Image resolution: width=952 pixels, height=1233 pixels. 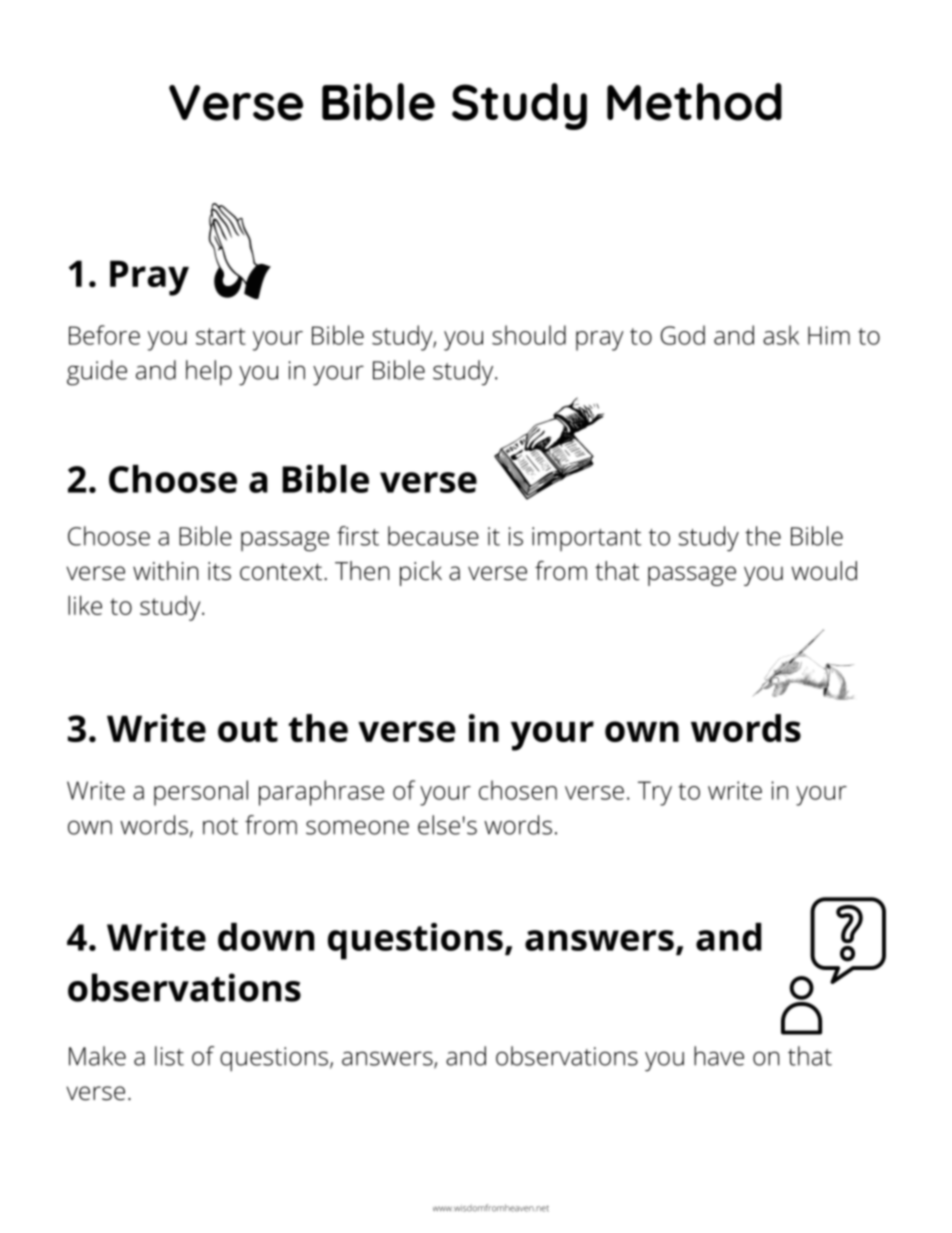 What do you see at coordinates (266, 937) in the document?
I see `down` at bounding box center [266, 937].
